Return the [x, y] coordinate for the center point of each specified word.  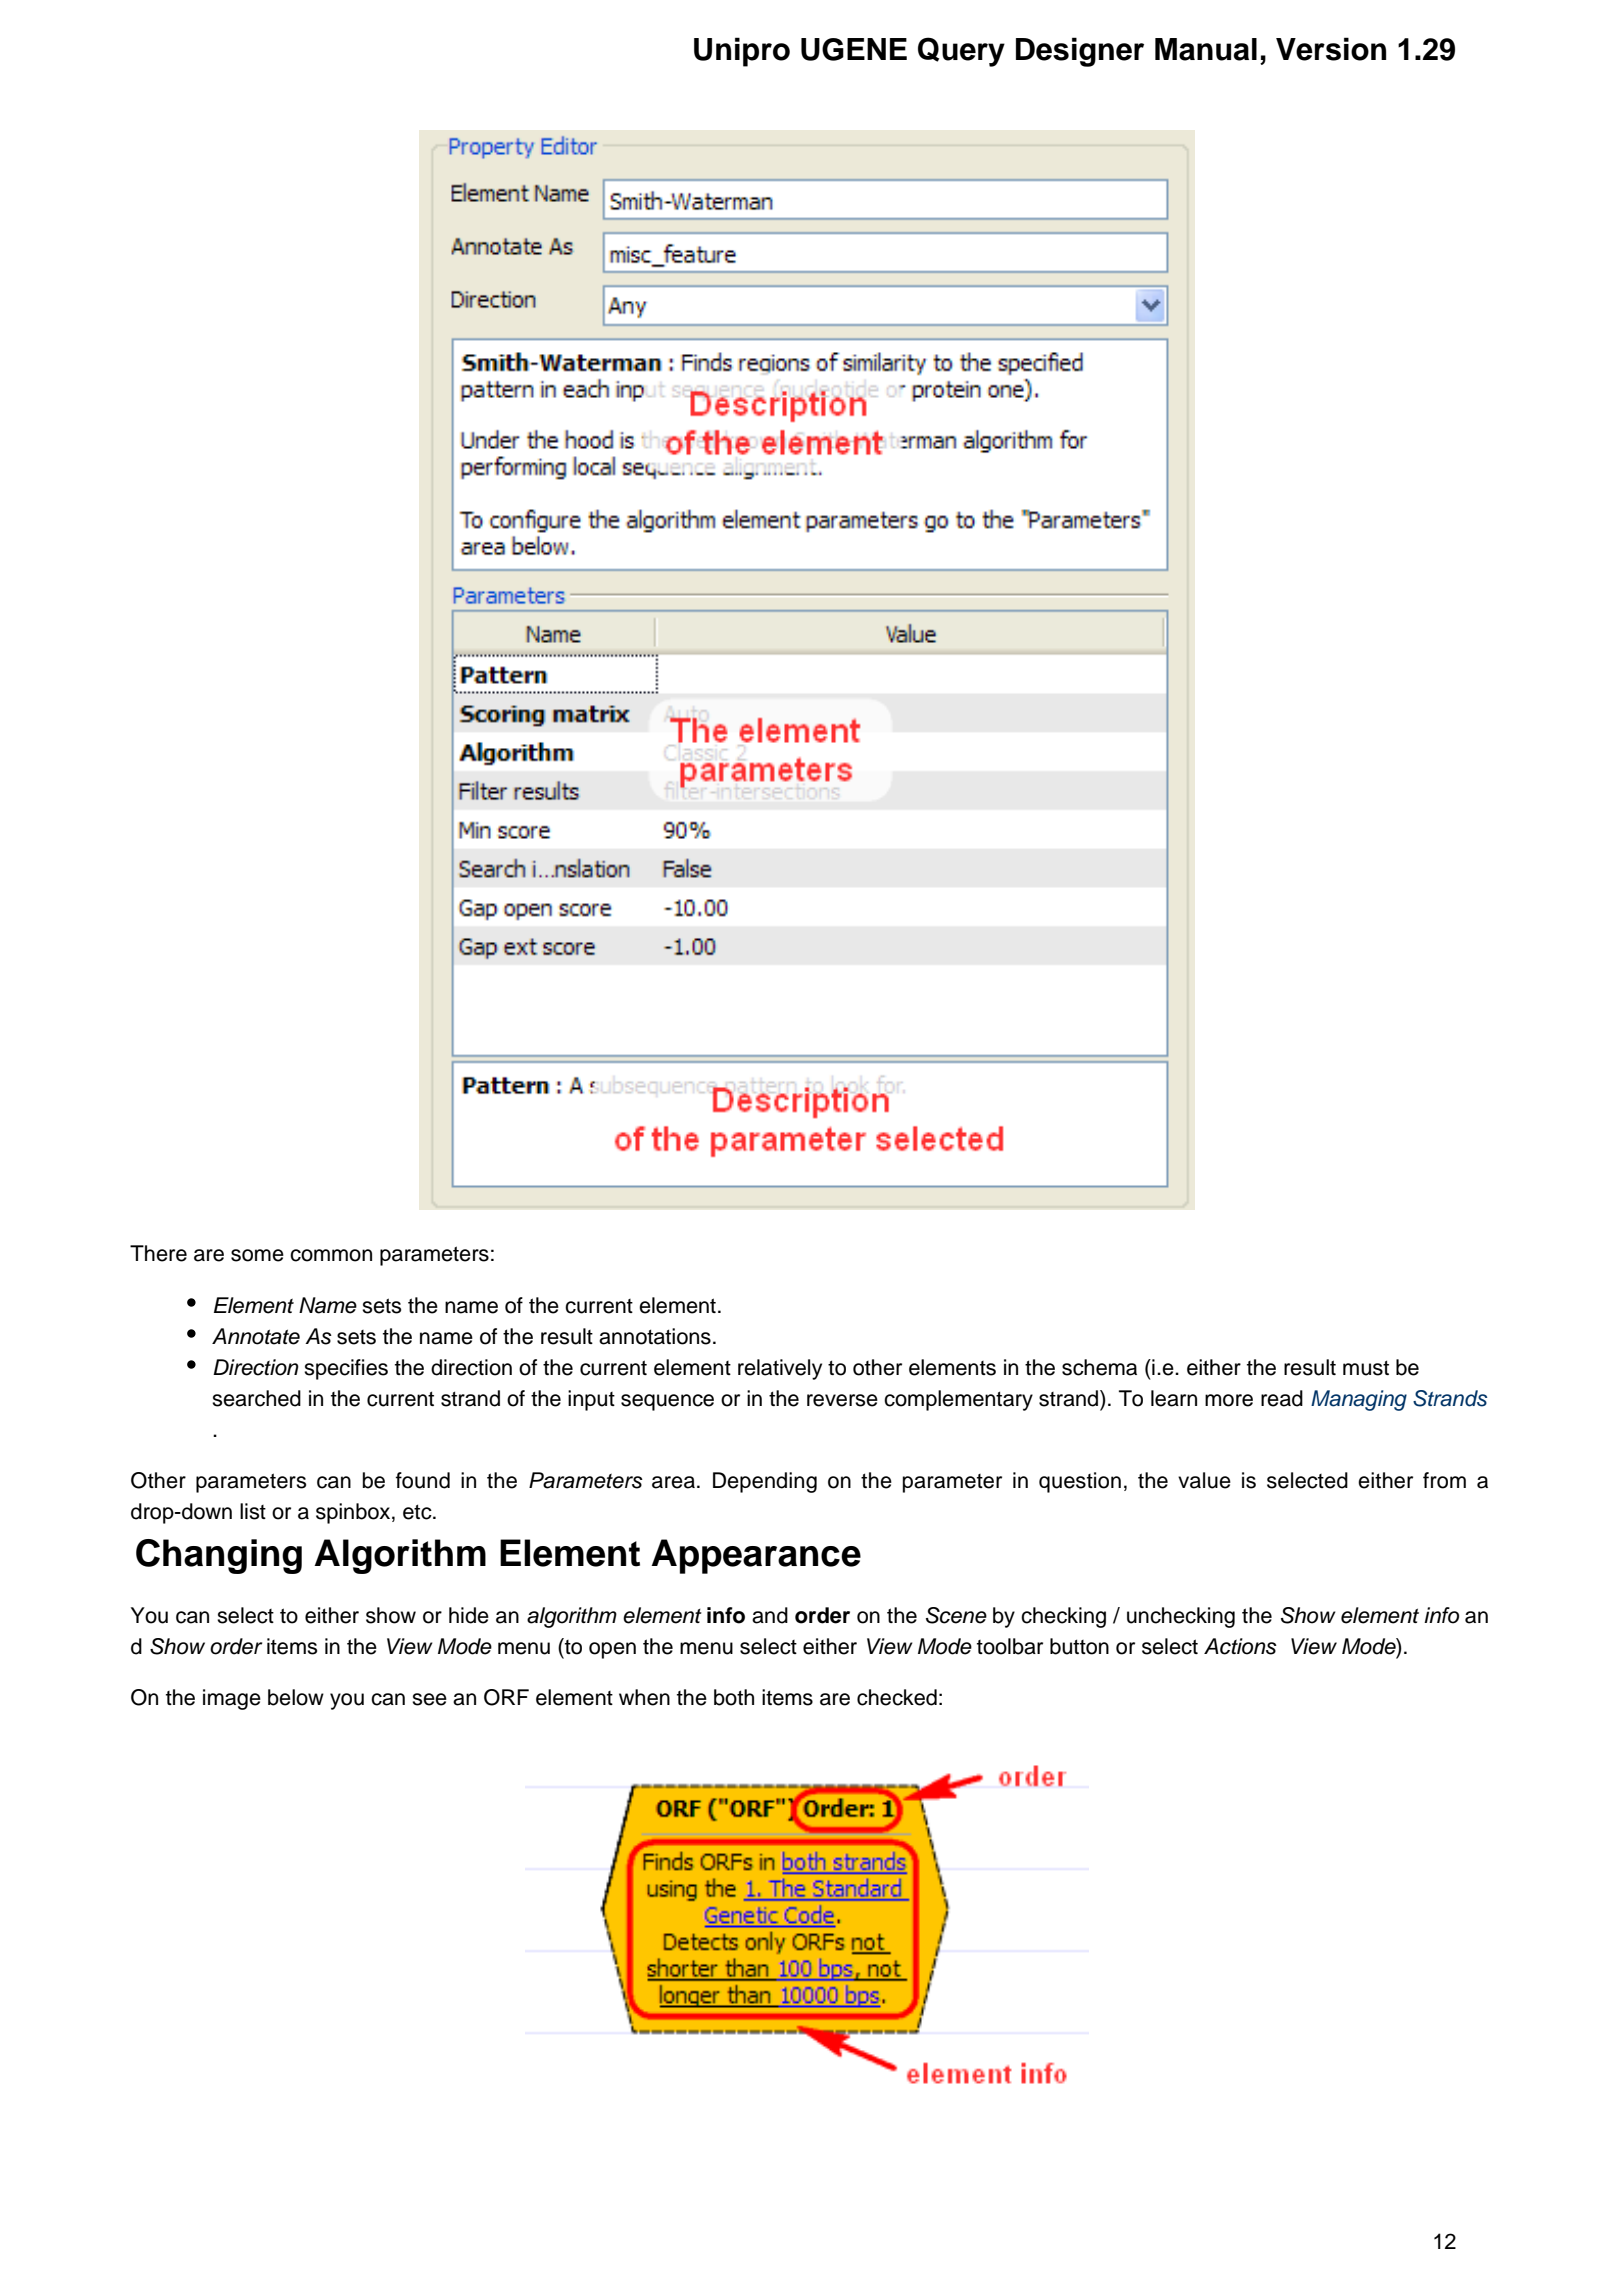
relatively [780, 1369]
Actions [1240, 1646]
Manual [1206, 49]
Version [1331, 49]
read [1282, 1398]
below [296, 1697]
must [1366, 1368]
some [257, 1255]
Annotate [256, 1336]
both [734, 1697]
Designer [1080, 52]
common [331, 1255]
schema [1099, 1367]
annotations [655, 1336]
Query [961, 52]
